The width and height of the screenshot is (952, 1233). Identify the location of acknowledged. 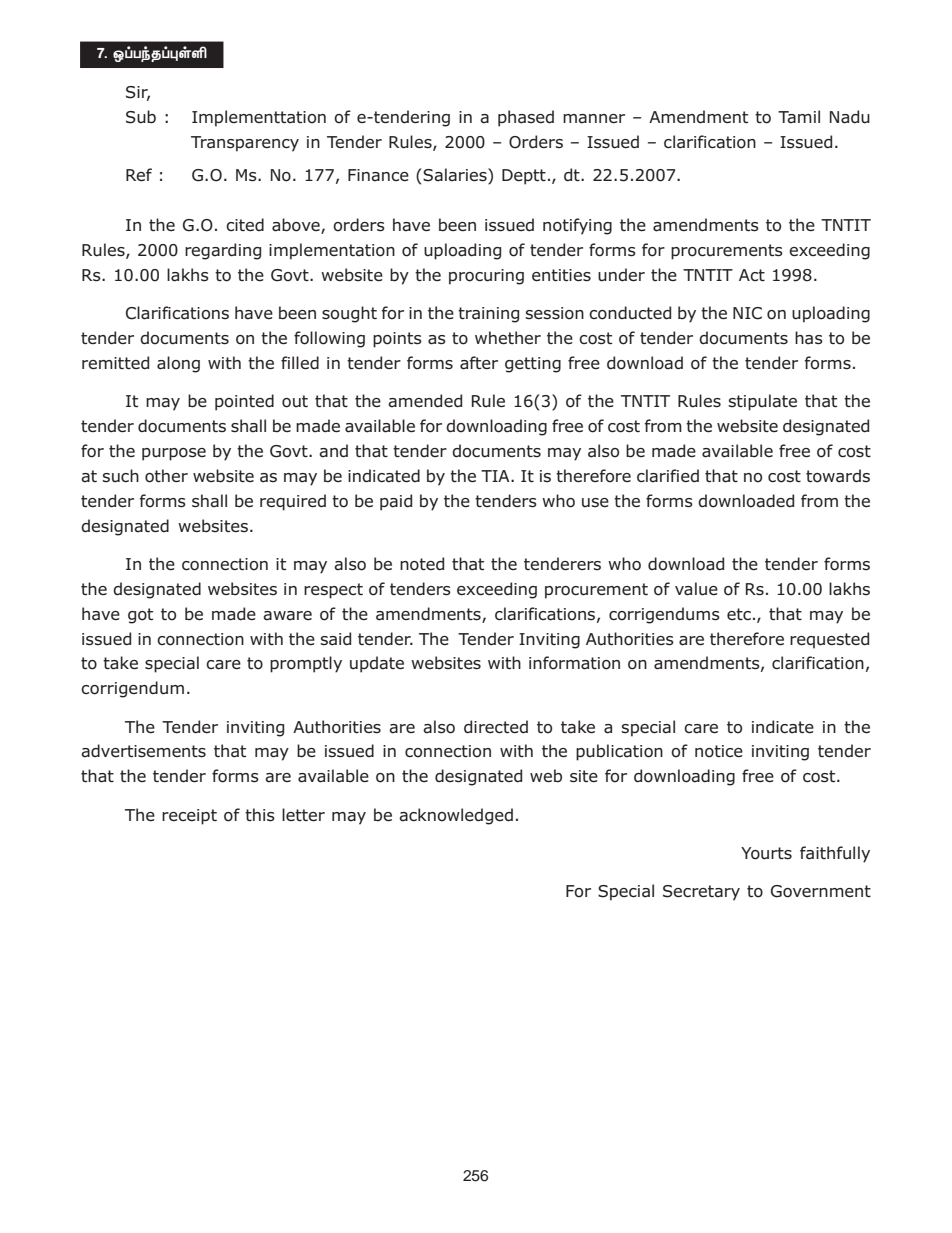
(456, 816).
